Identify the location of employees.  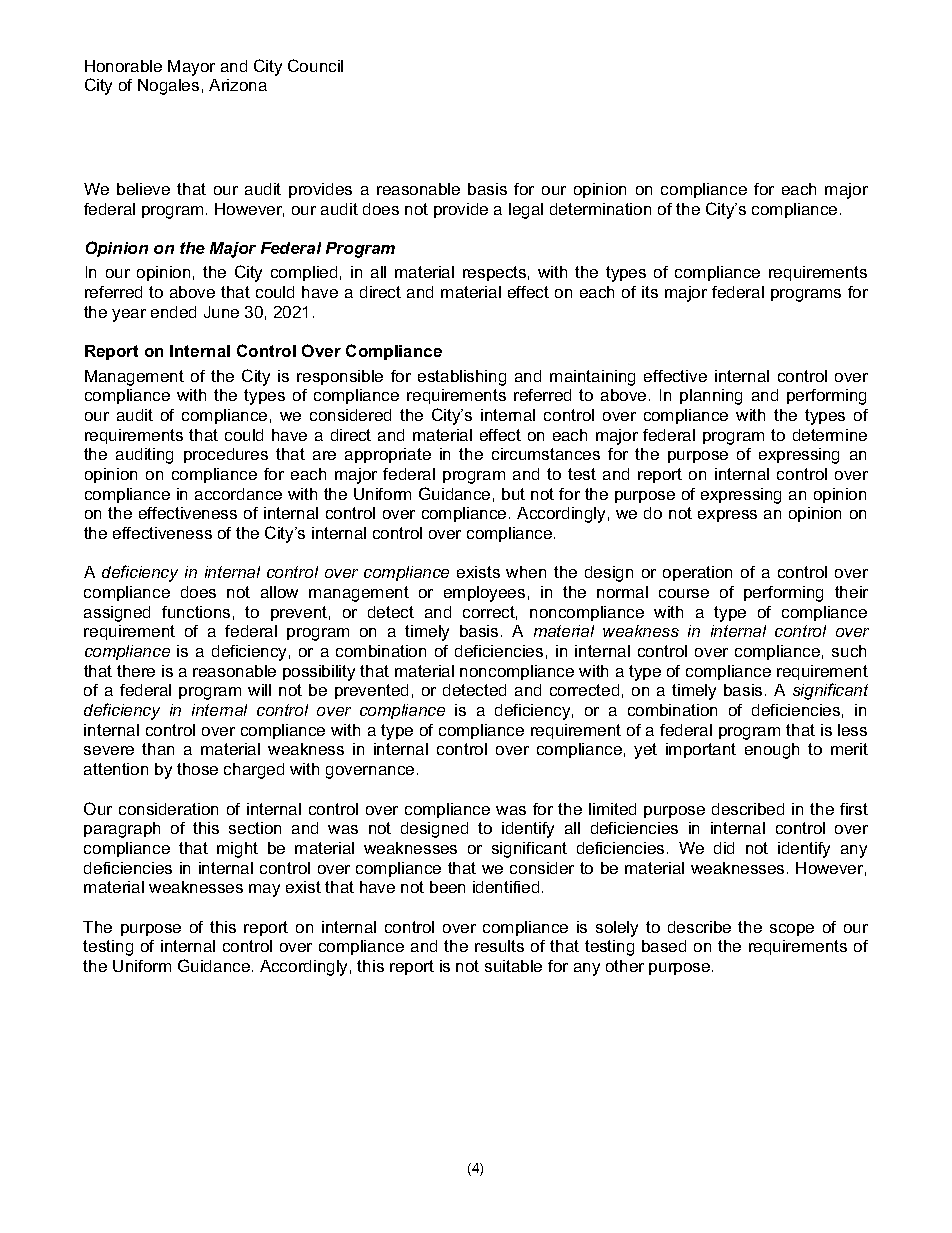
(484, 594).
